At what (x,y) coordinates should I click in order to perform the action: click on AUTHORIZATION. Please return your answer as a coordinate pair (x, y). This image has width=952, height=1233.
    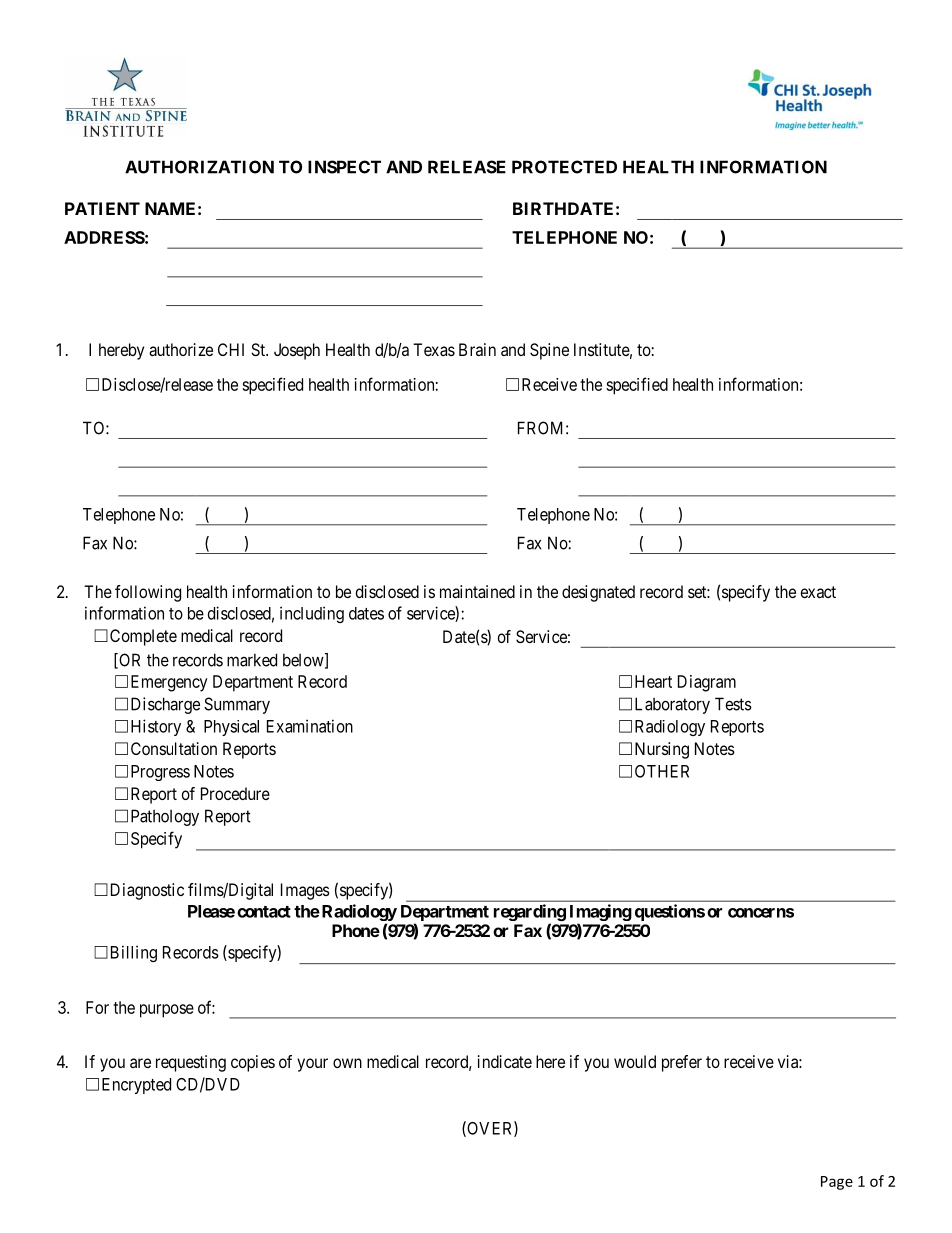
    Looking at the image, I should click on (199, 167).
